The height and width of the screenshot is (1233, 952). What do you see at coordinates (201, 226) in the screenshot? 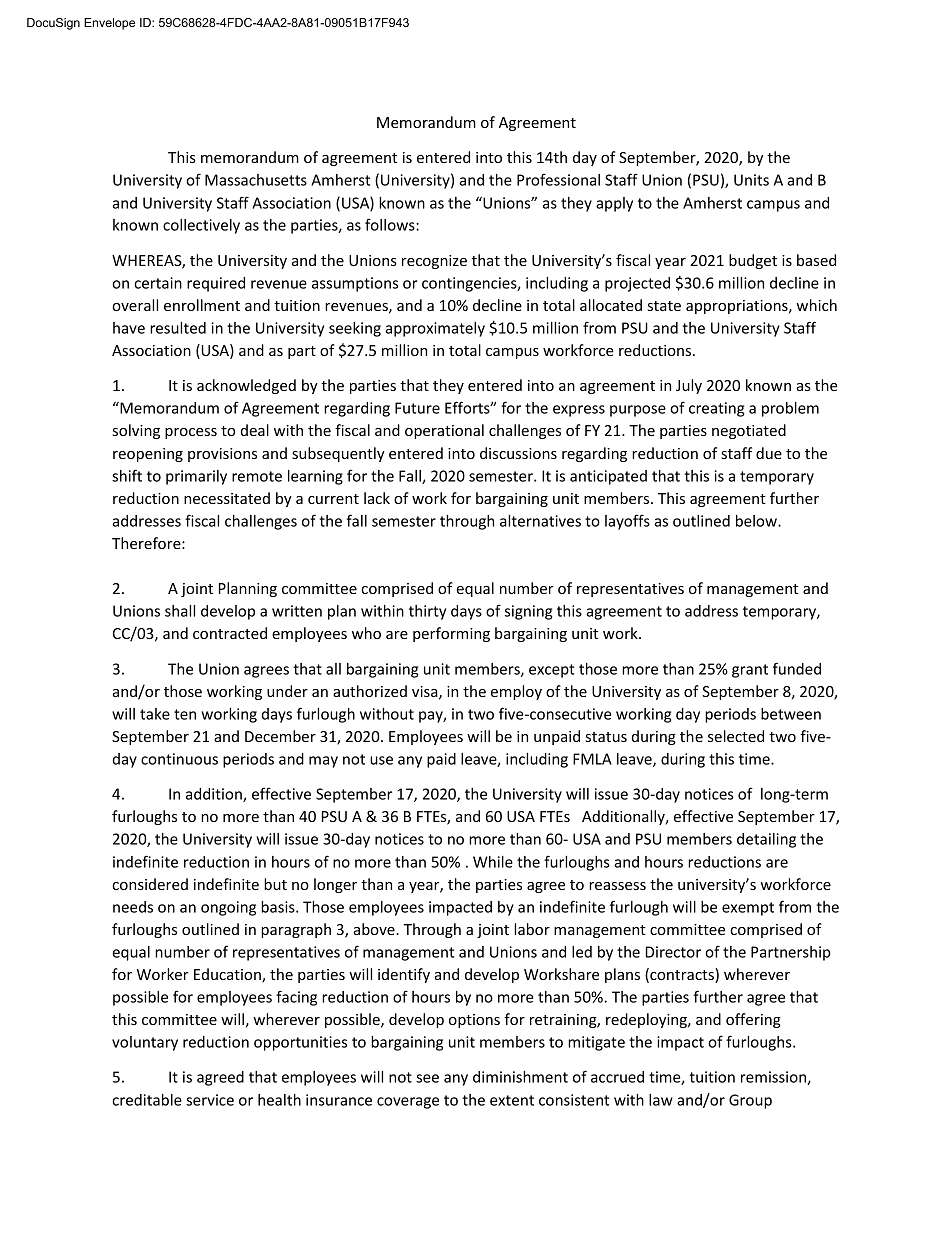
I see `collectively` at bounding box center [201, 226].
